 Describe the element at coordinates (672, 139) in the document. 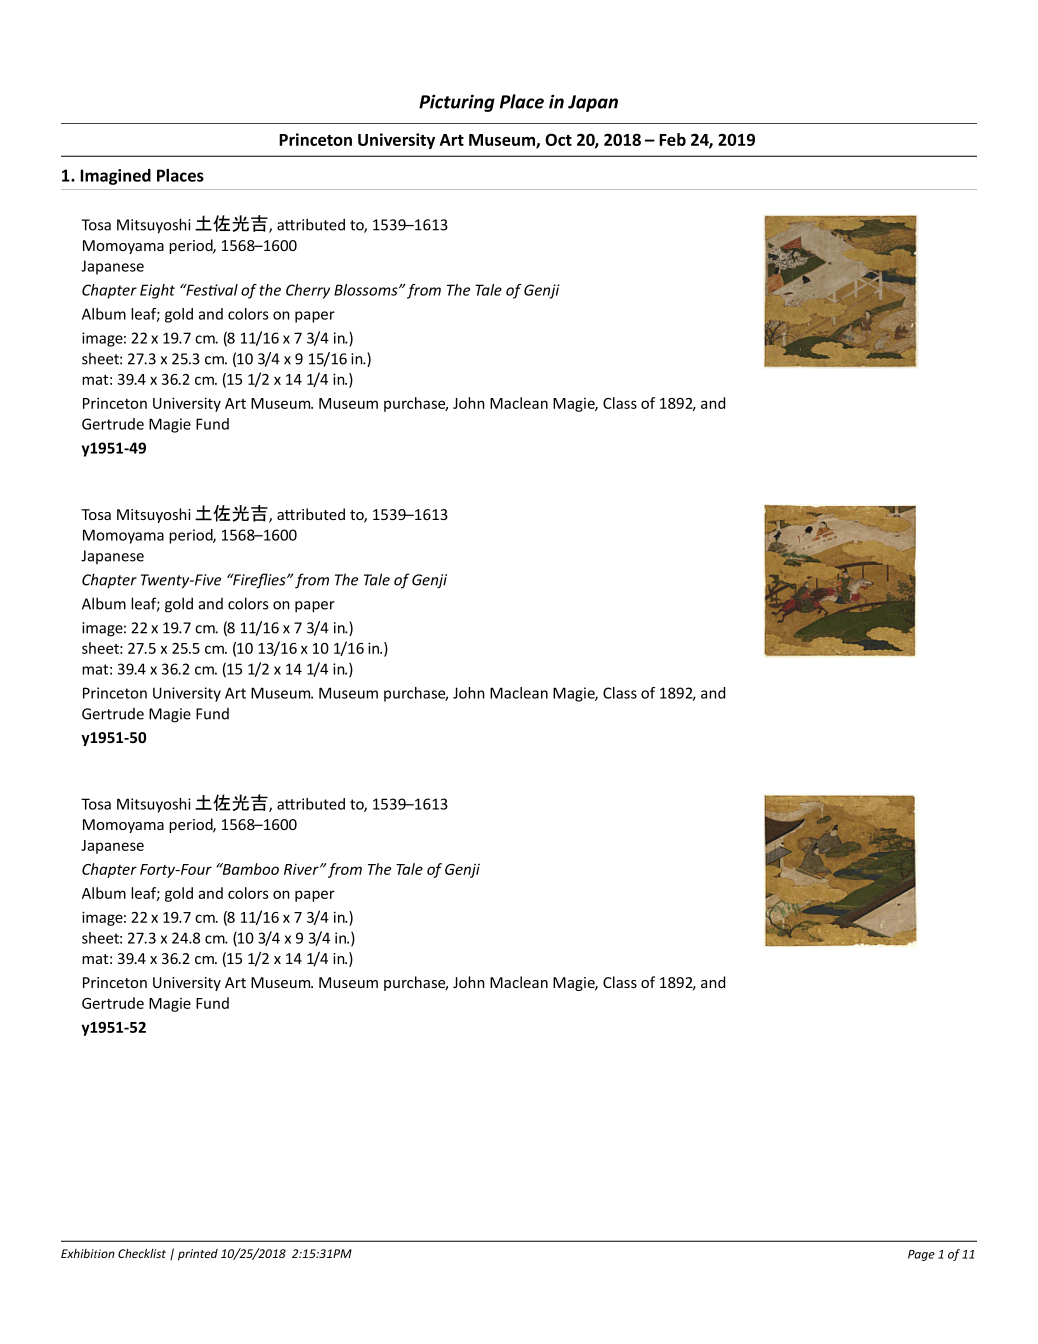

I see `Feb` at that location.
